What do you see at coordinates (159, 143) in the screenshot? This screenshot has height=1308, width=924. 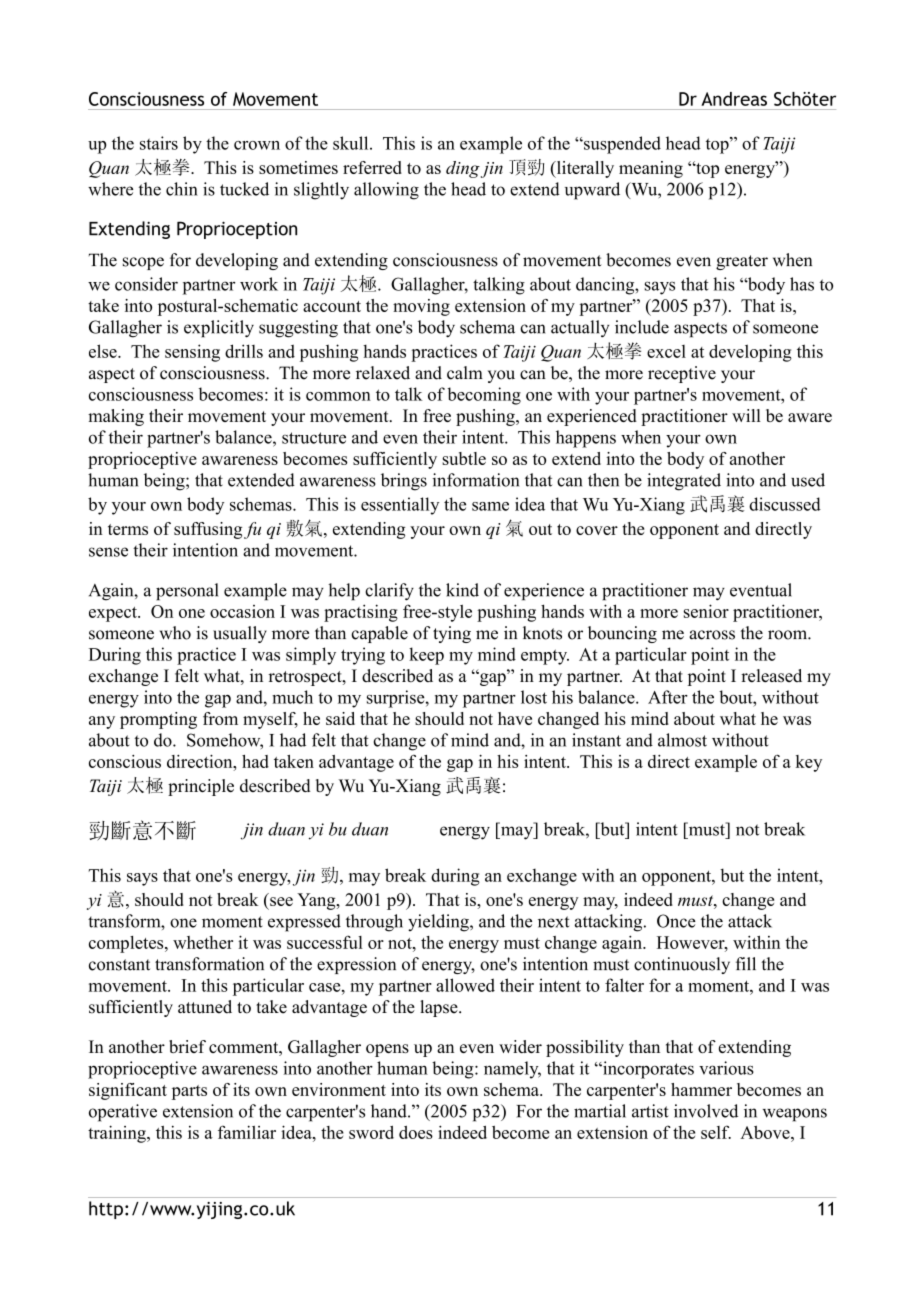 I see `stairs` at bounding box center [159, 143].
